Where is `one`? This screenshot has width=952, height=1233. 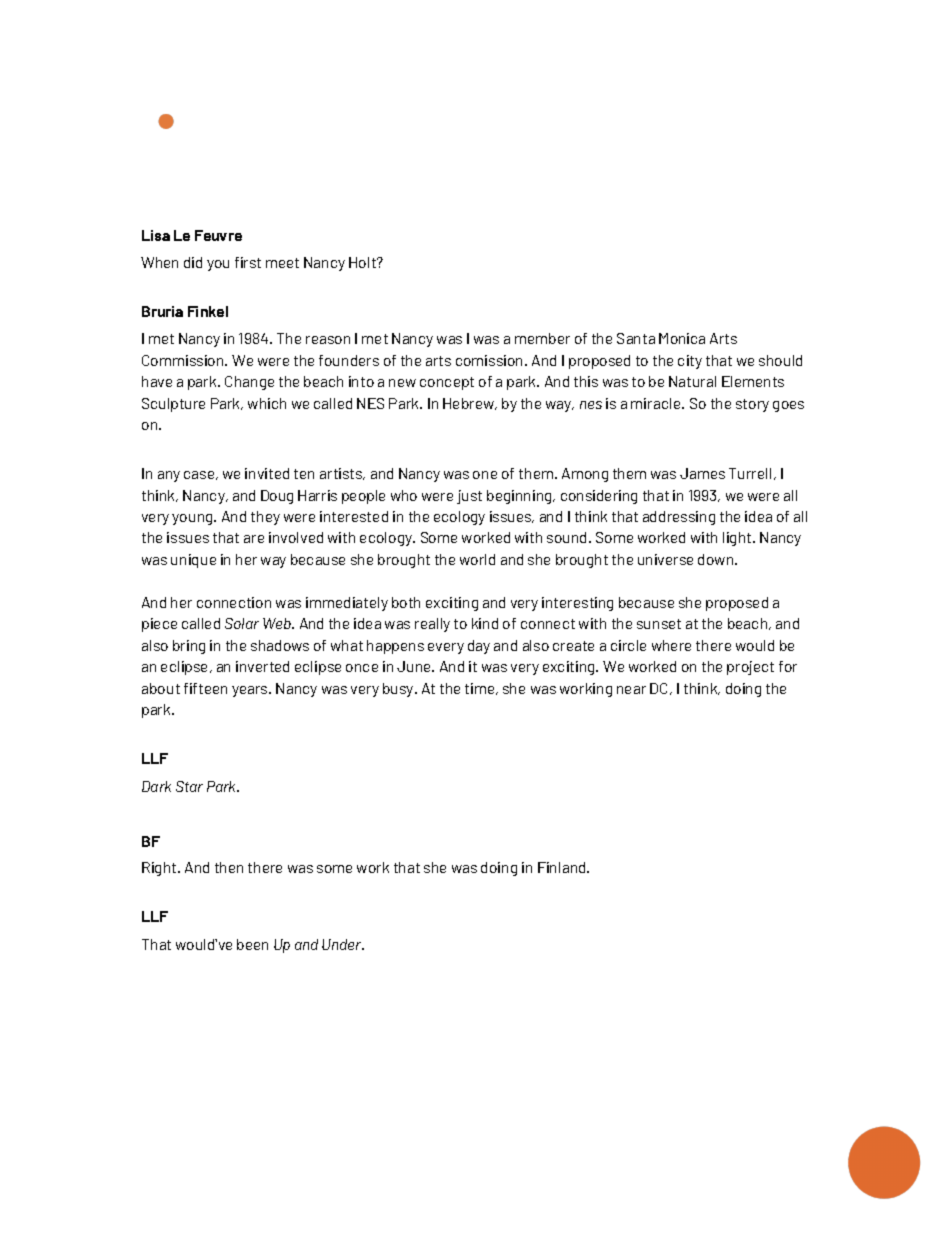 one is located at coordinates (485, 475).
